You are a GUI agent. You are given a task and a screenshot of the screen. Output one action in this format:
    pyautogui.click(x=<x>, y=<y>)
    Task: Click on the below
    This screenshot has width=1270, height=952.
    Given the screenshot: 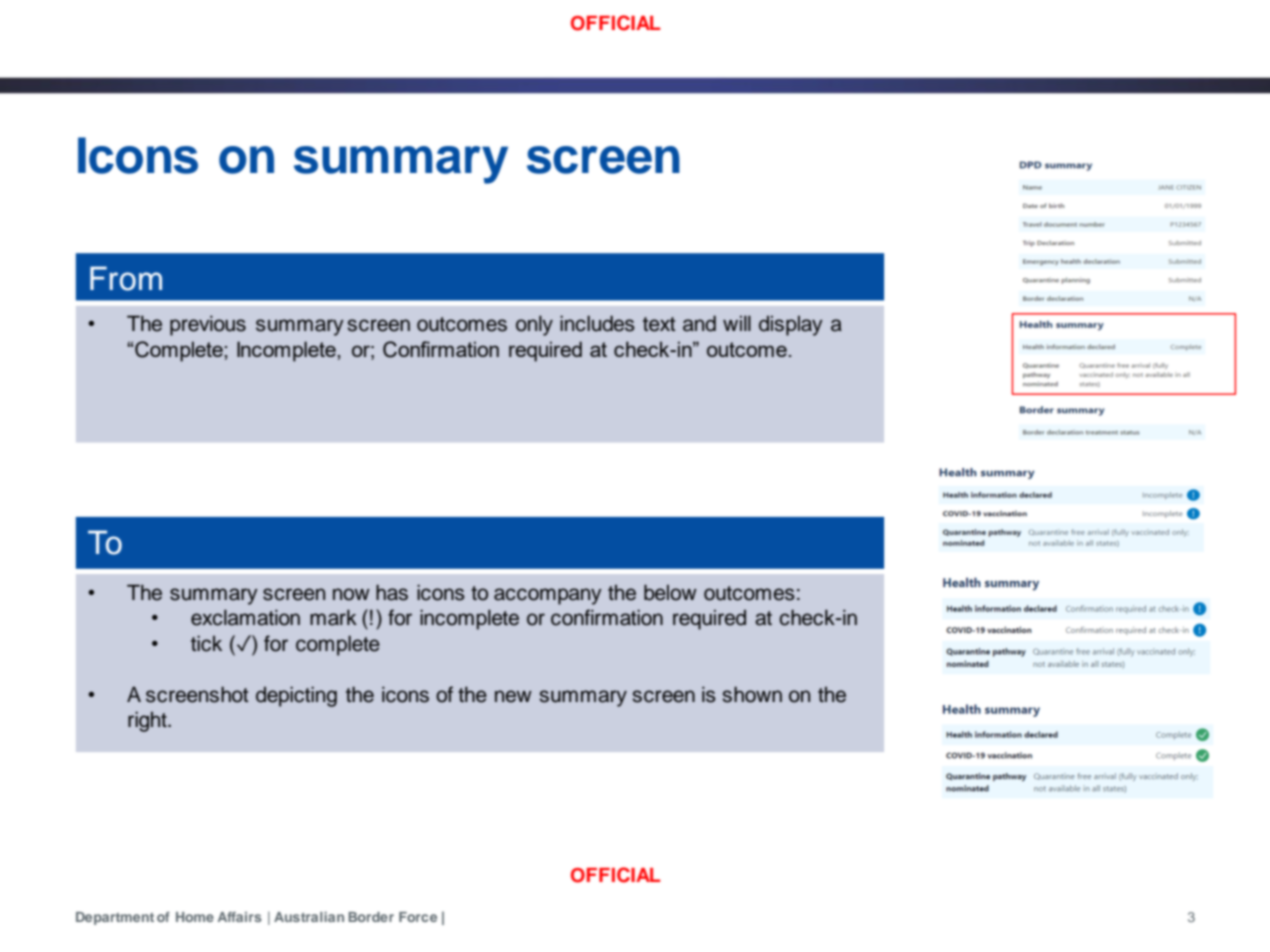 What is the action you would take?
    pyautogui.click(x=670, y=593)
